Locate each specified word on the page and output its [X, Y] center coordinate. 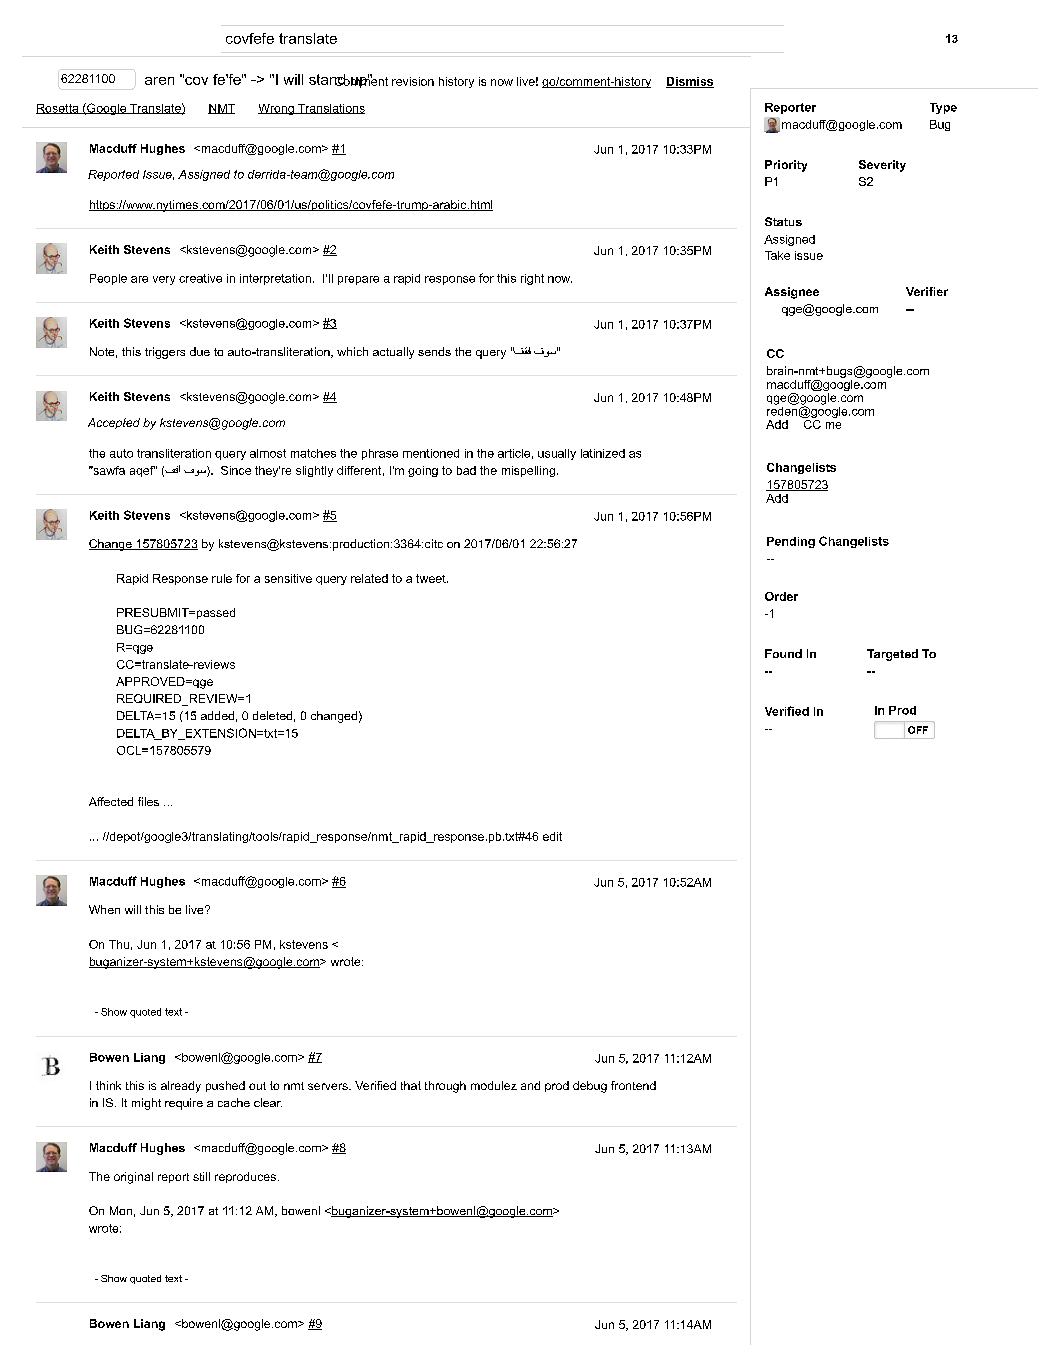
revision [413, 81]
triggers [165, 353]
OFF [918, 730]
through [445, 1087]
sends [434, 351]
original [133, 1178]
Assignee [792, 293]
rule [222, 578]
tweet [432, 578]
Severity [882, 166]
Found [783, 653]
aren [159, 81]
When [104, 909]
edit [552, 836]
